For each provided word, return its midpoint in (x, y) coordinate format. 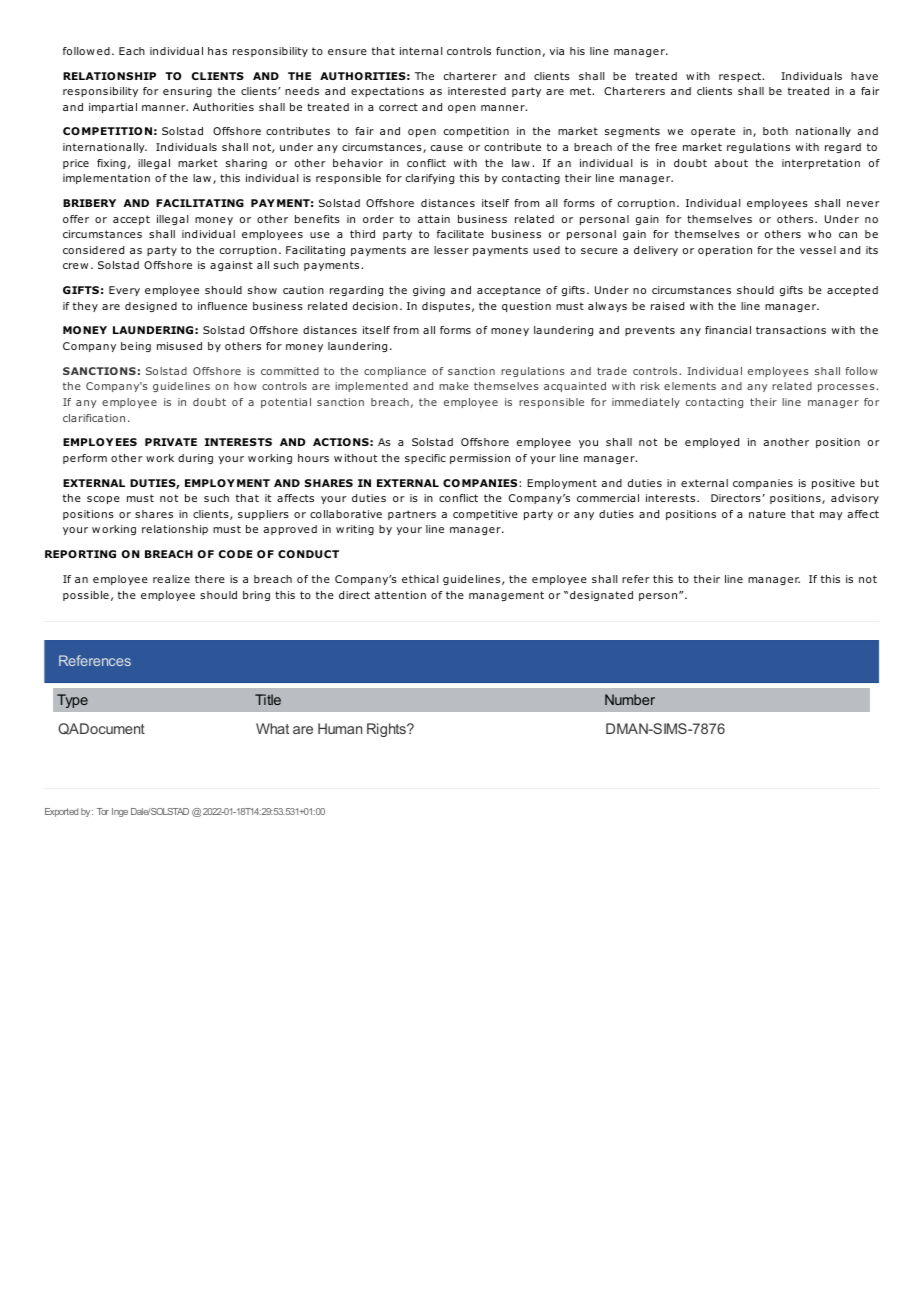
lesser (451, 250)
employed (712, 443)
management (506, 596)
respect (740, 77)
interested (477, 91)
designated (601, 596)
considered (93, 250)
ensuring (187, 92)
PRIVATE (171, 442)
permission (480, 459)
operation (725, 251)
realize (171, 579)
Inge (120, 812)
